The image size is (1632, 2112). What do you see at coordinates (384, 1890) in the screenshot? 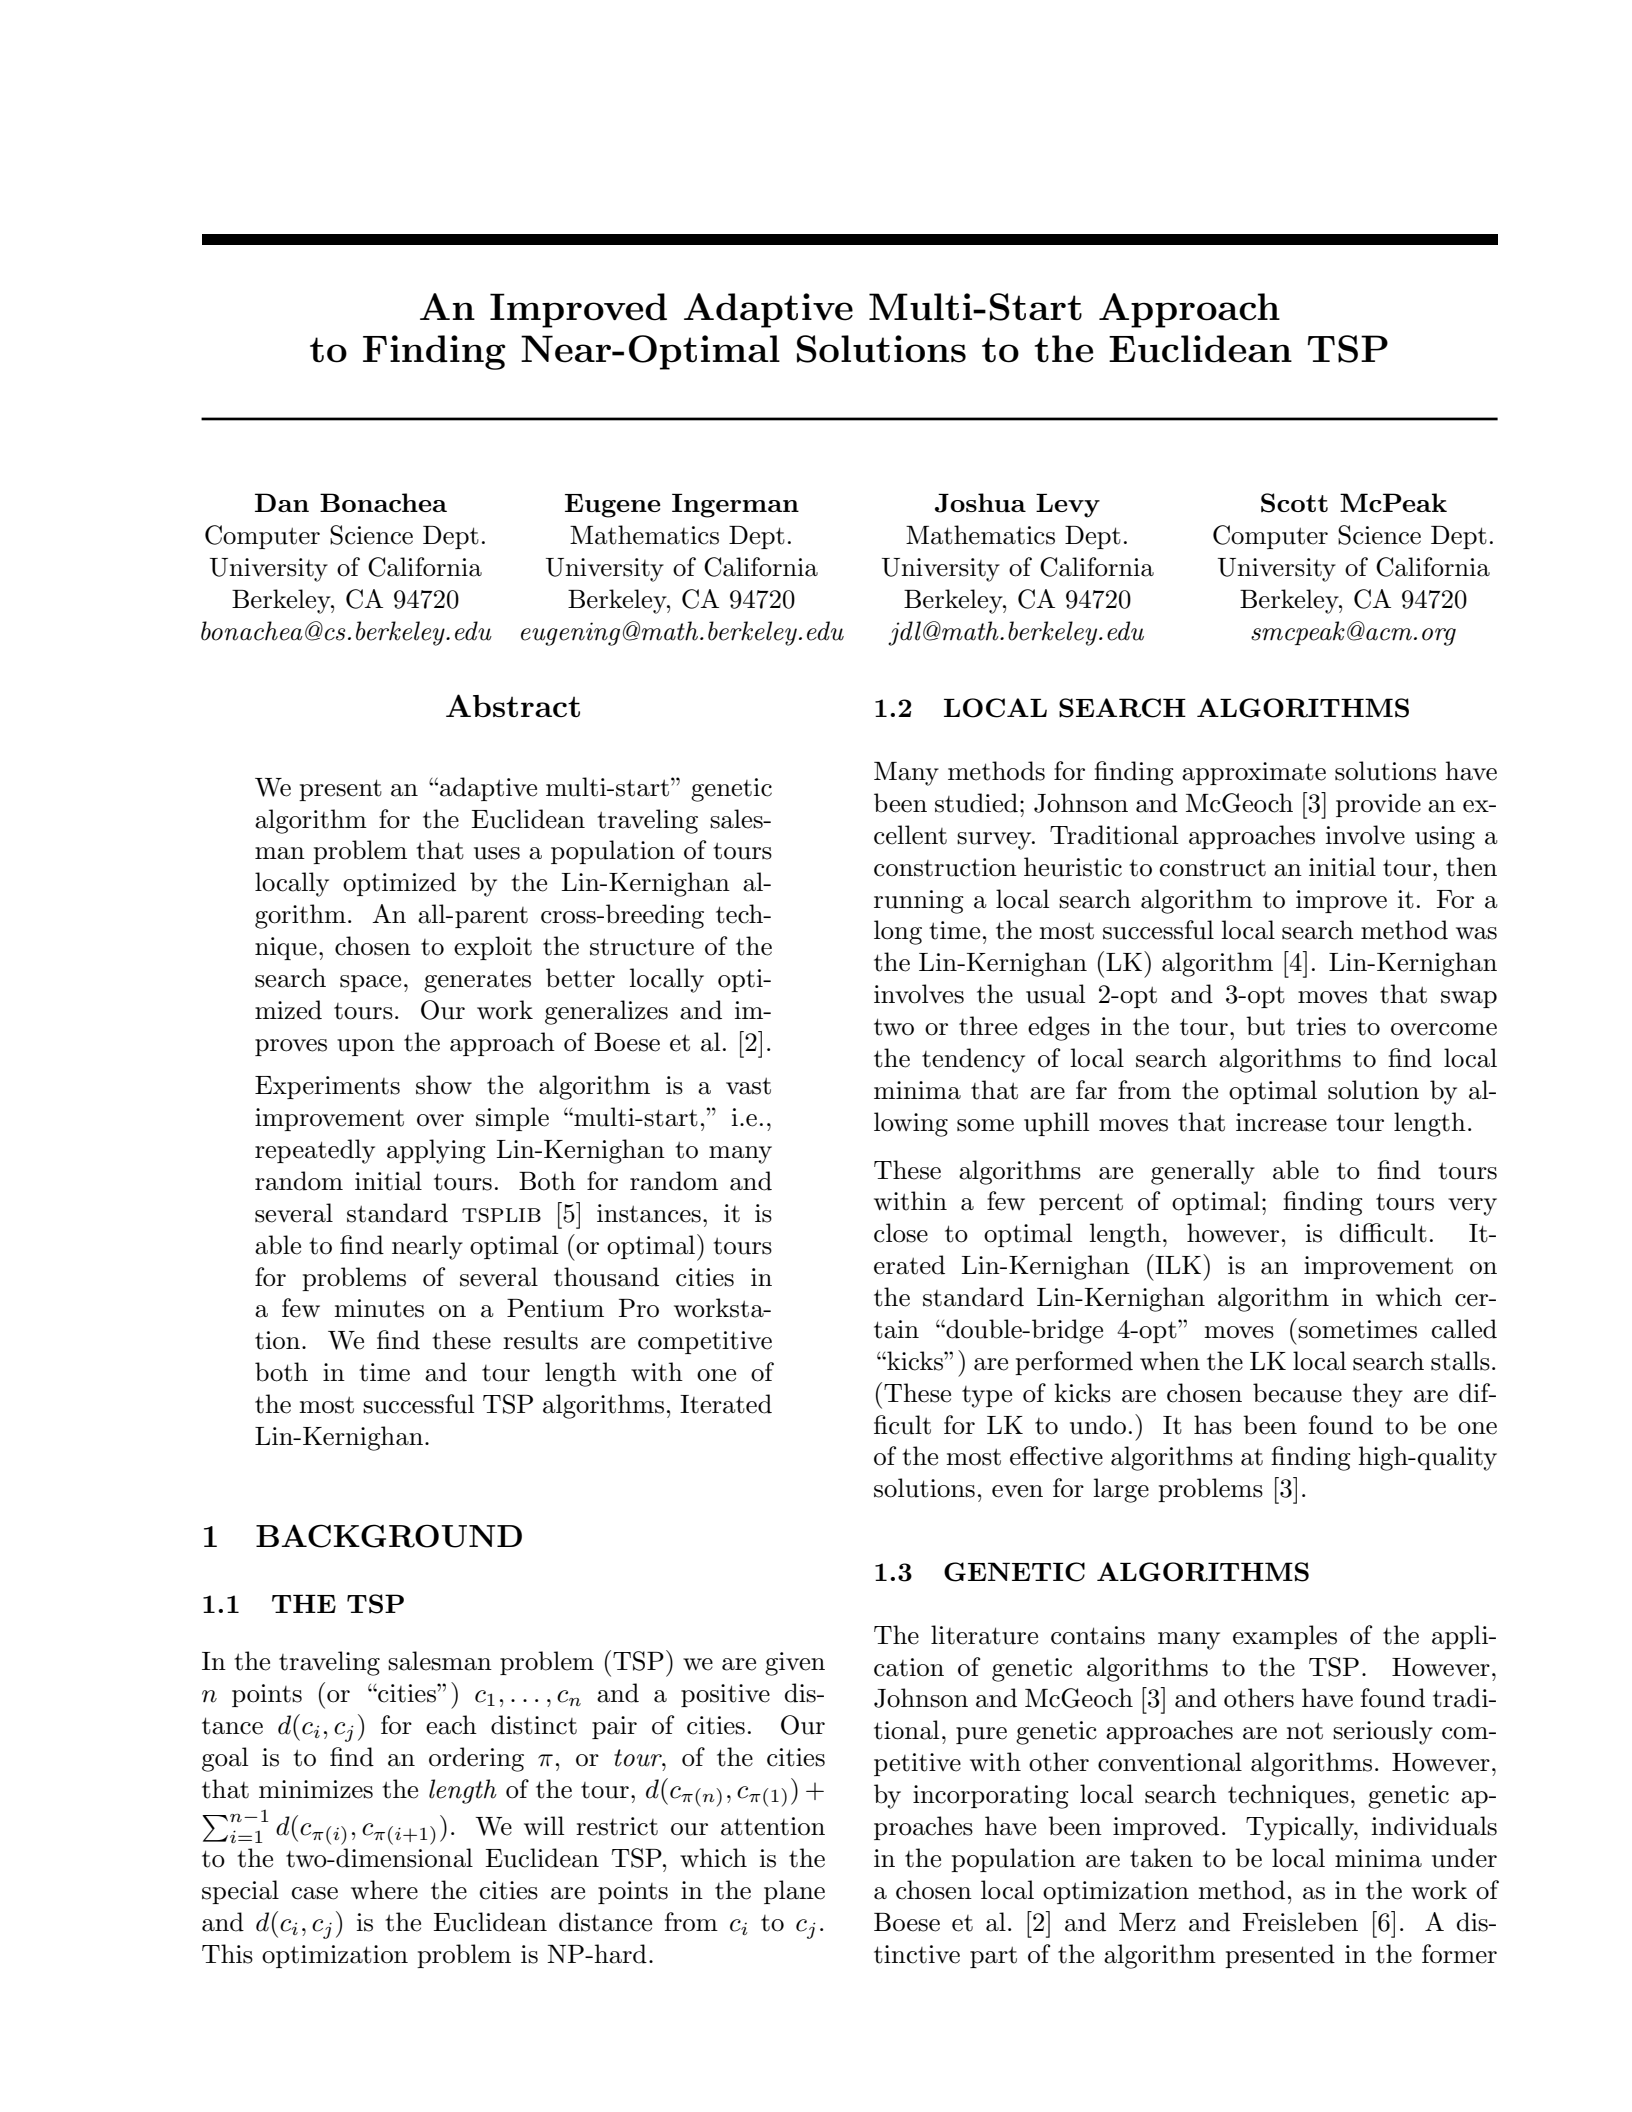
I see `where` at bounding box center [384, 1890].
